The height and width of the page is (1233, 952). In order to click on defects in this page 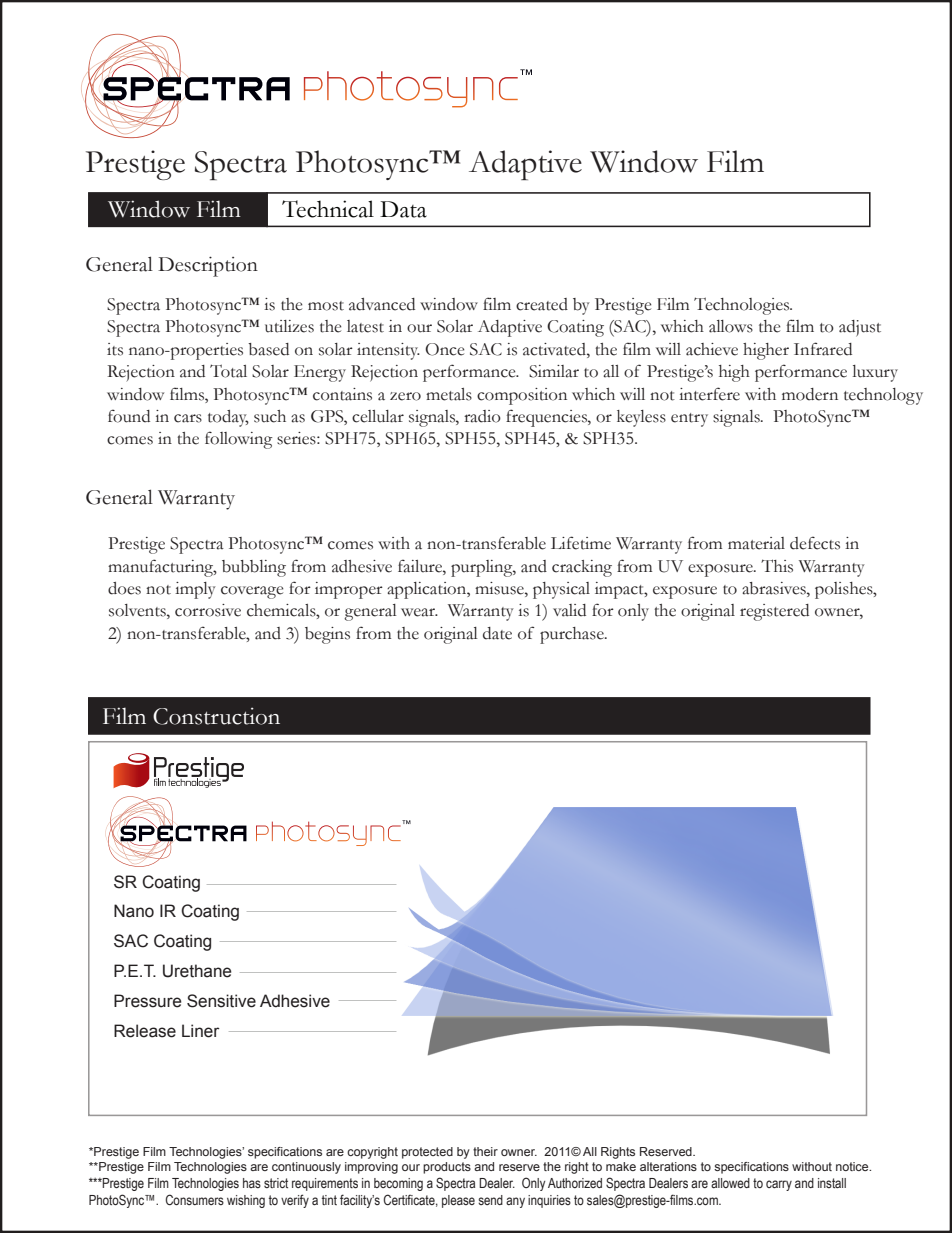, I will do `click(815, 543)`.
